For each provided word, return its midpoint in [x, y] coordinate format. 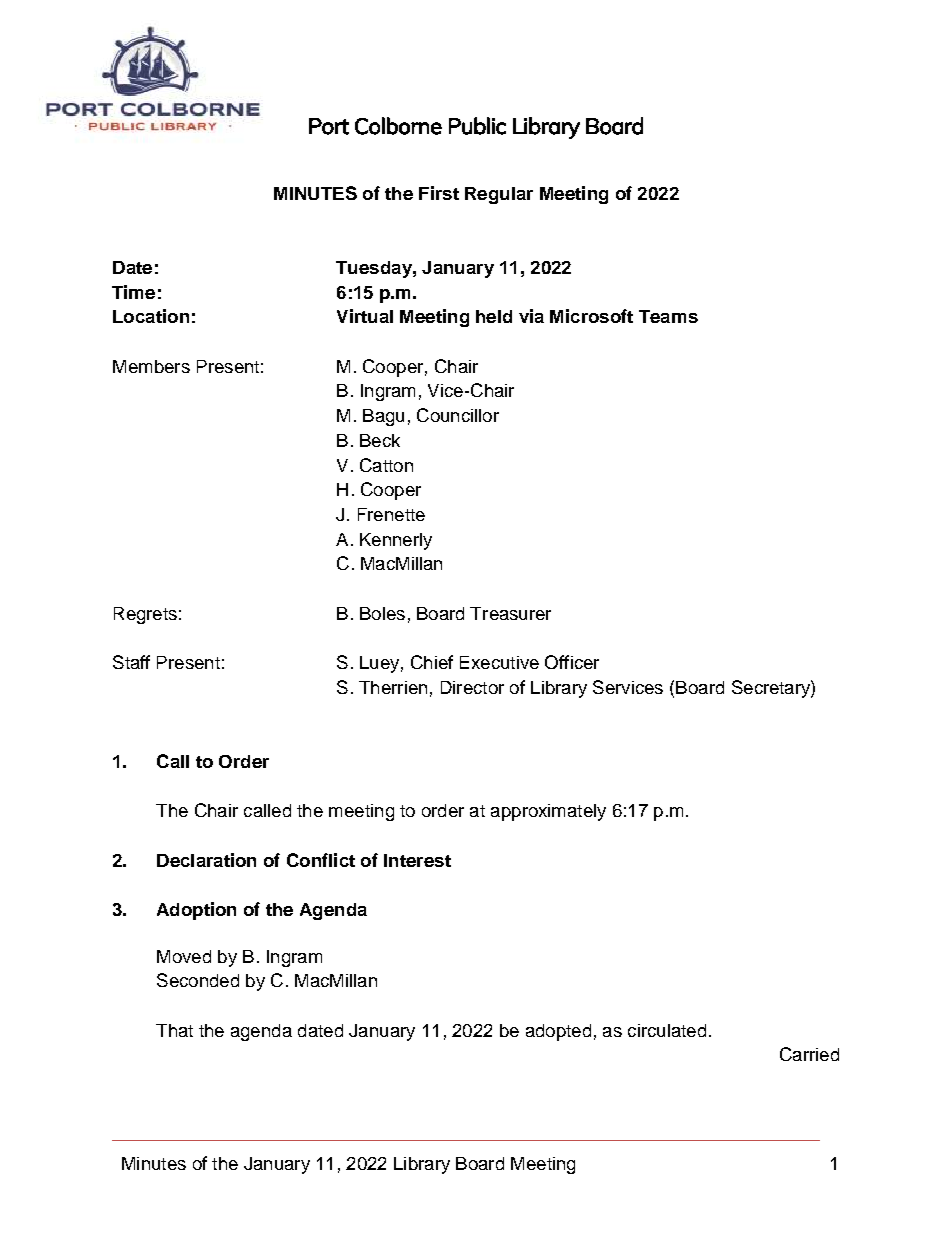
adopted [558, 1032]
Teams [668, 316]
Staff [131, 662]
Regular [499, 195]
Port [329, 126]
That [174, 1030]
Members [151, 366]
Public [477, 126]
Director [472, 687]
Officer [572, 662]
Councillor [458, 415]
